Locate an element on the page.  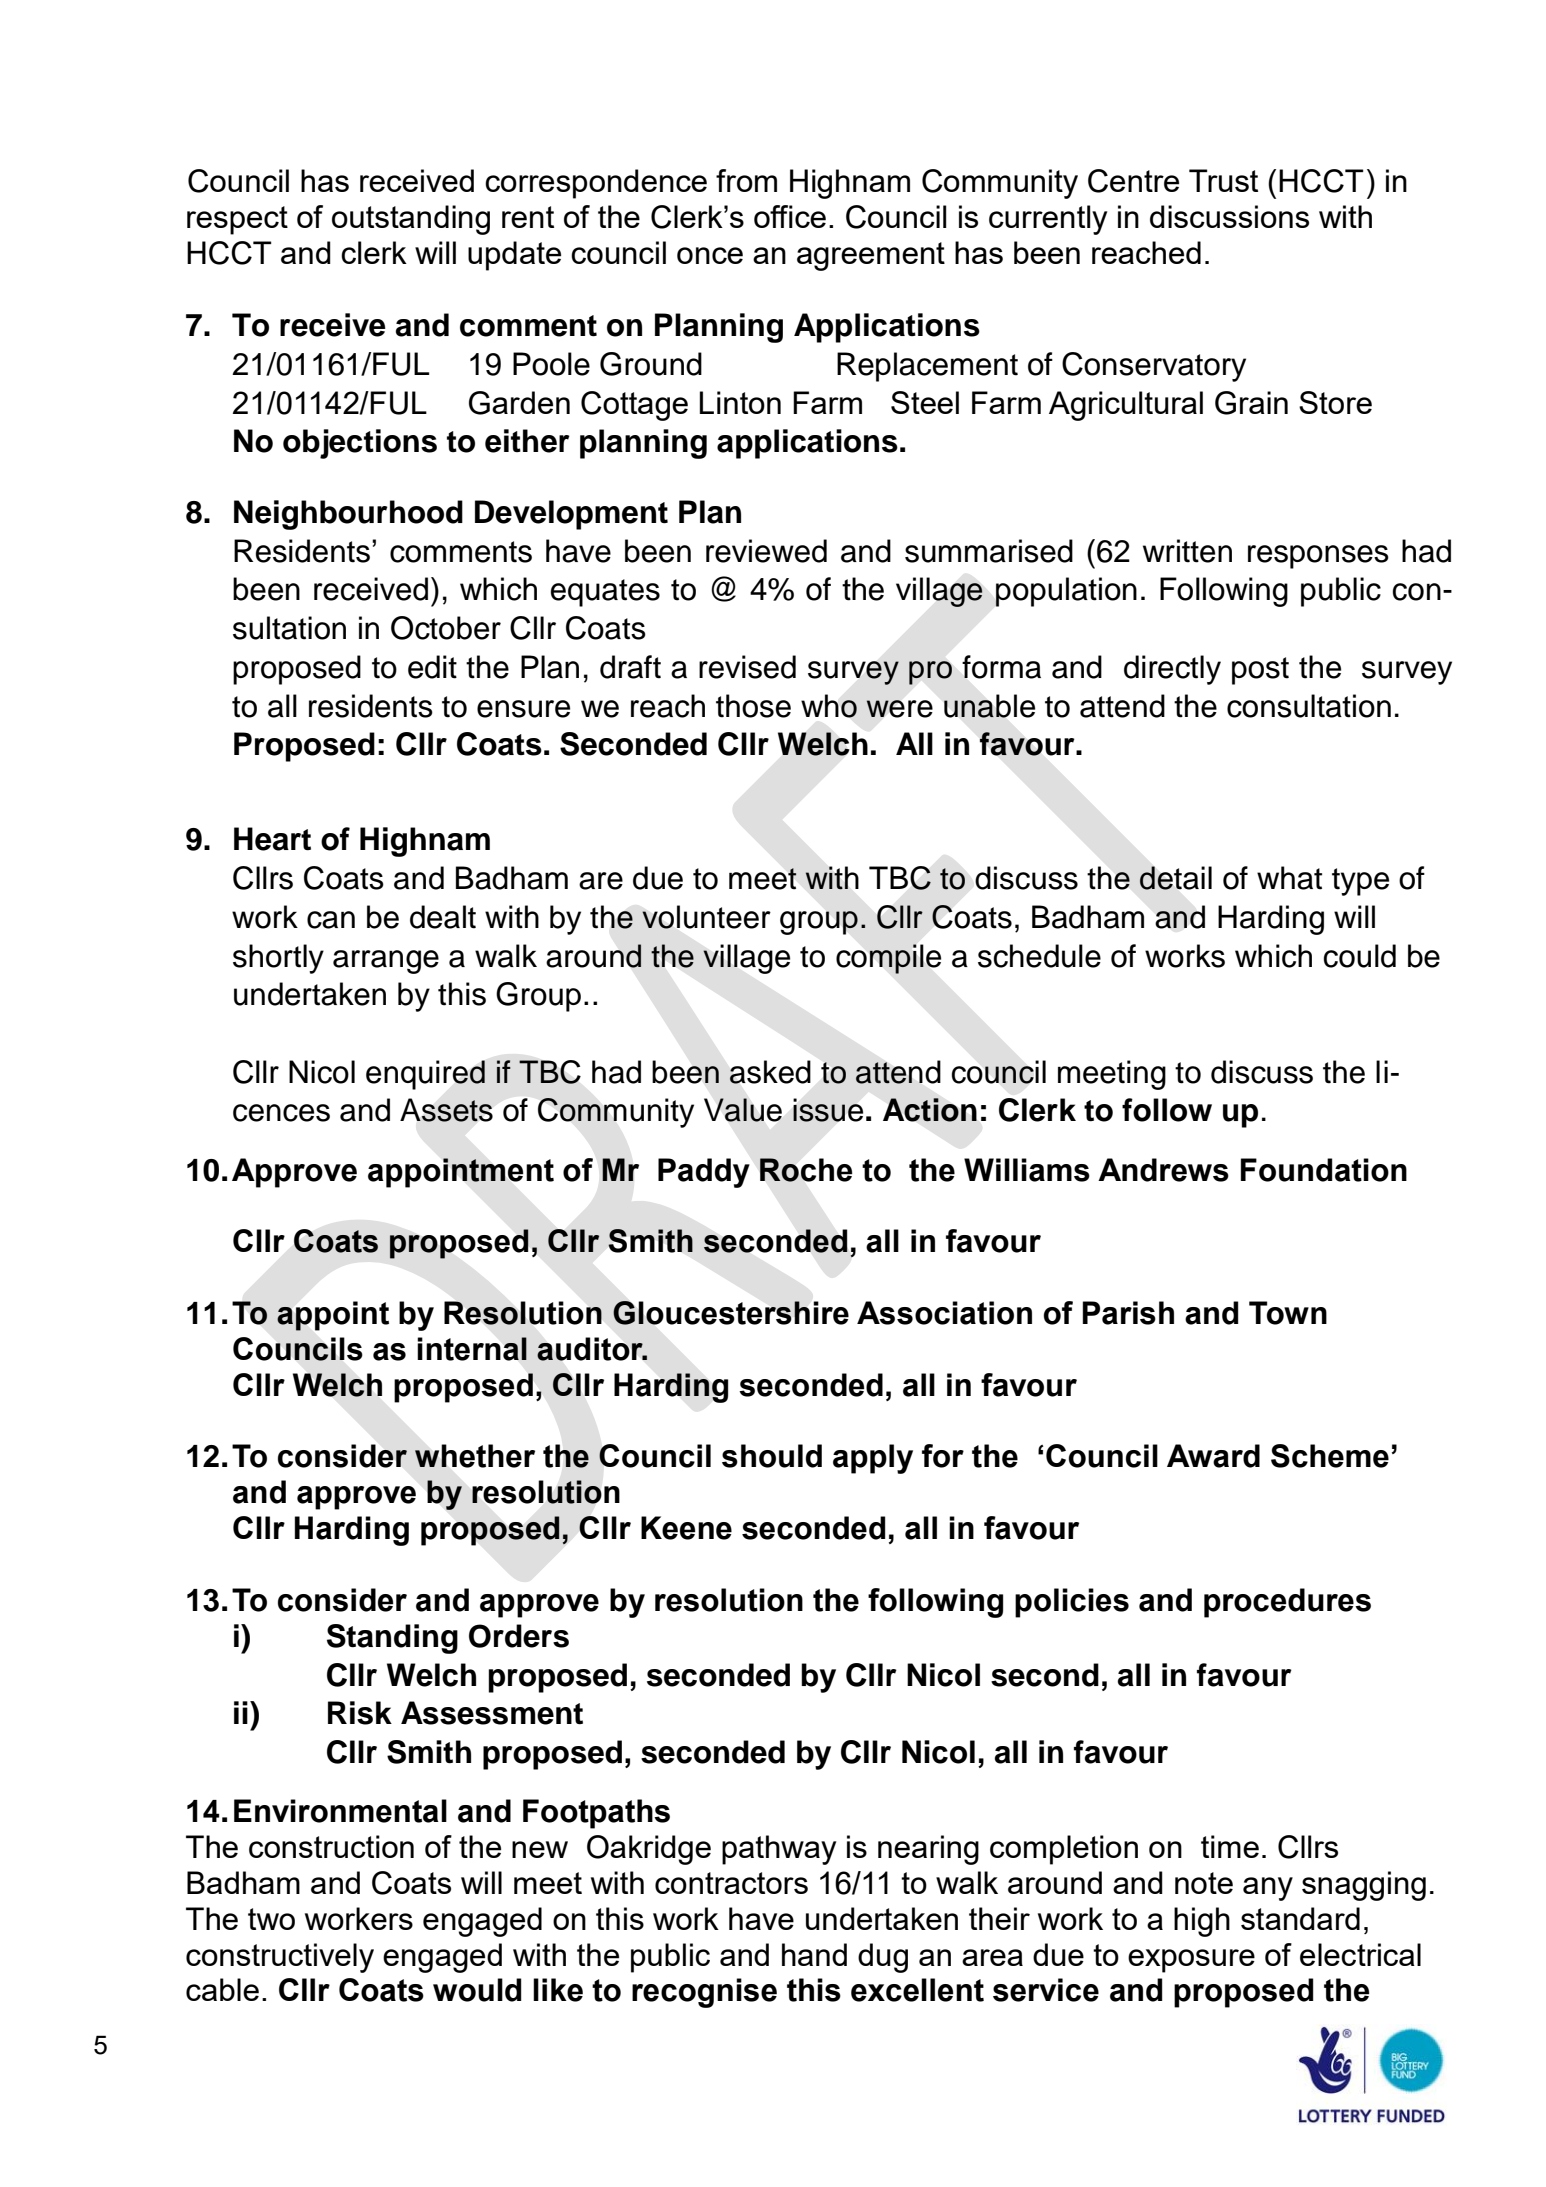
respect is located at coordinates (237, 220).
